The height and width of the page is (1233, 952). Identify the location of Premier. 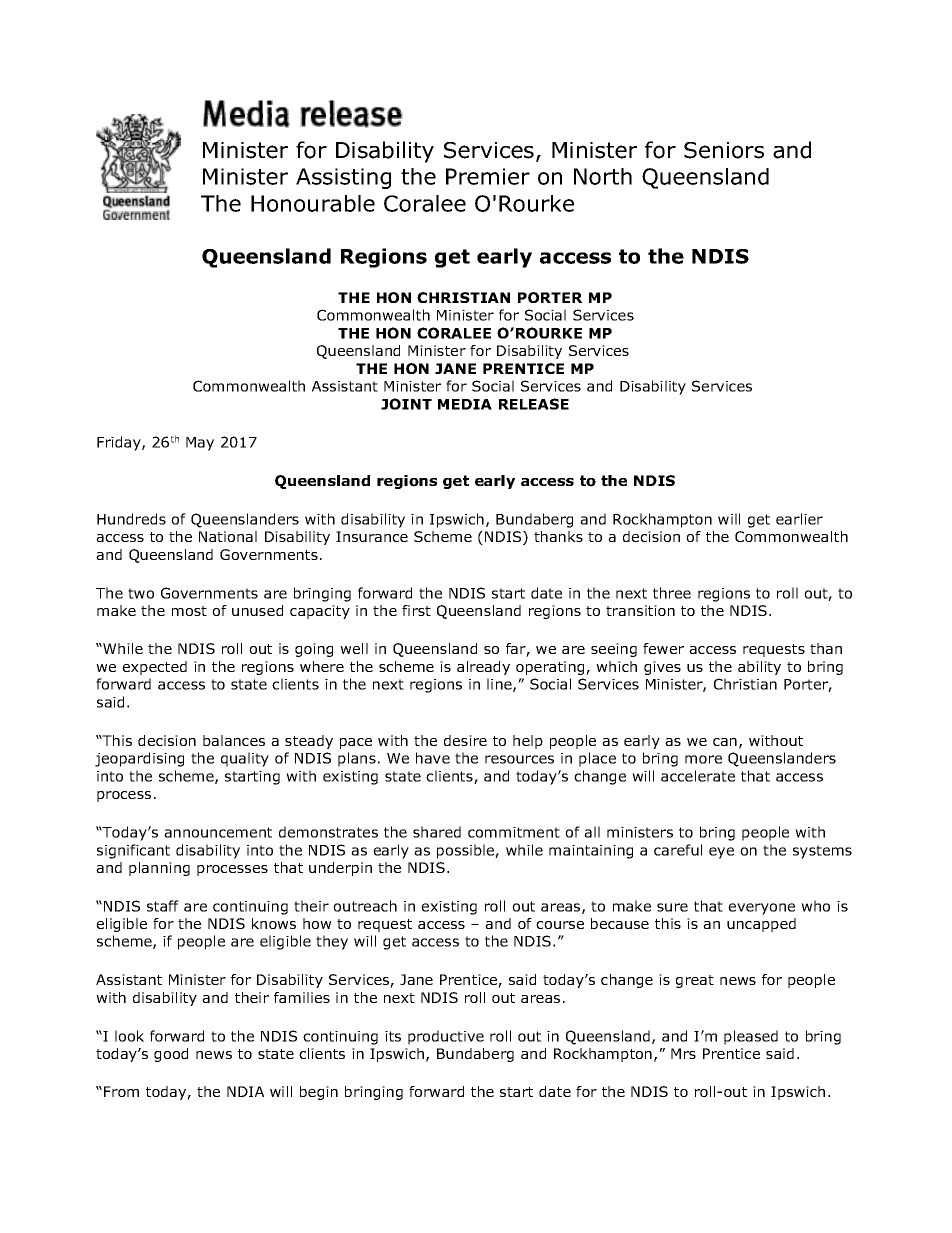
(488, 176).
